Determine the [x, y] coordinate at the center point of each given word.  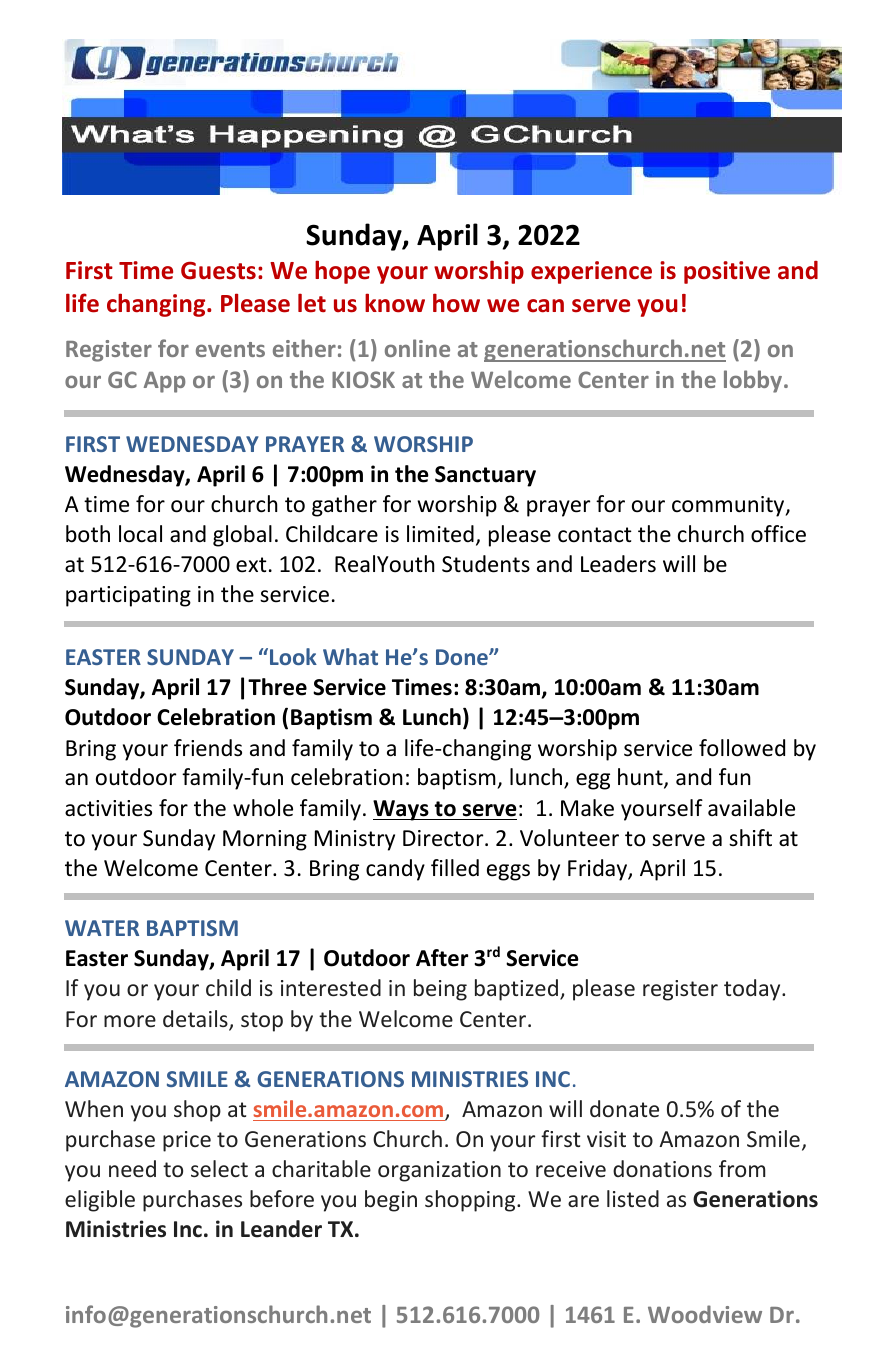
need [132, 1168]
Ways [402, 810]
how [456, 303]
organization [439, 1171]
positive [727, 272]
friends [208, 748]
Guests [218, 271]
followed [742, 748]
